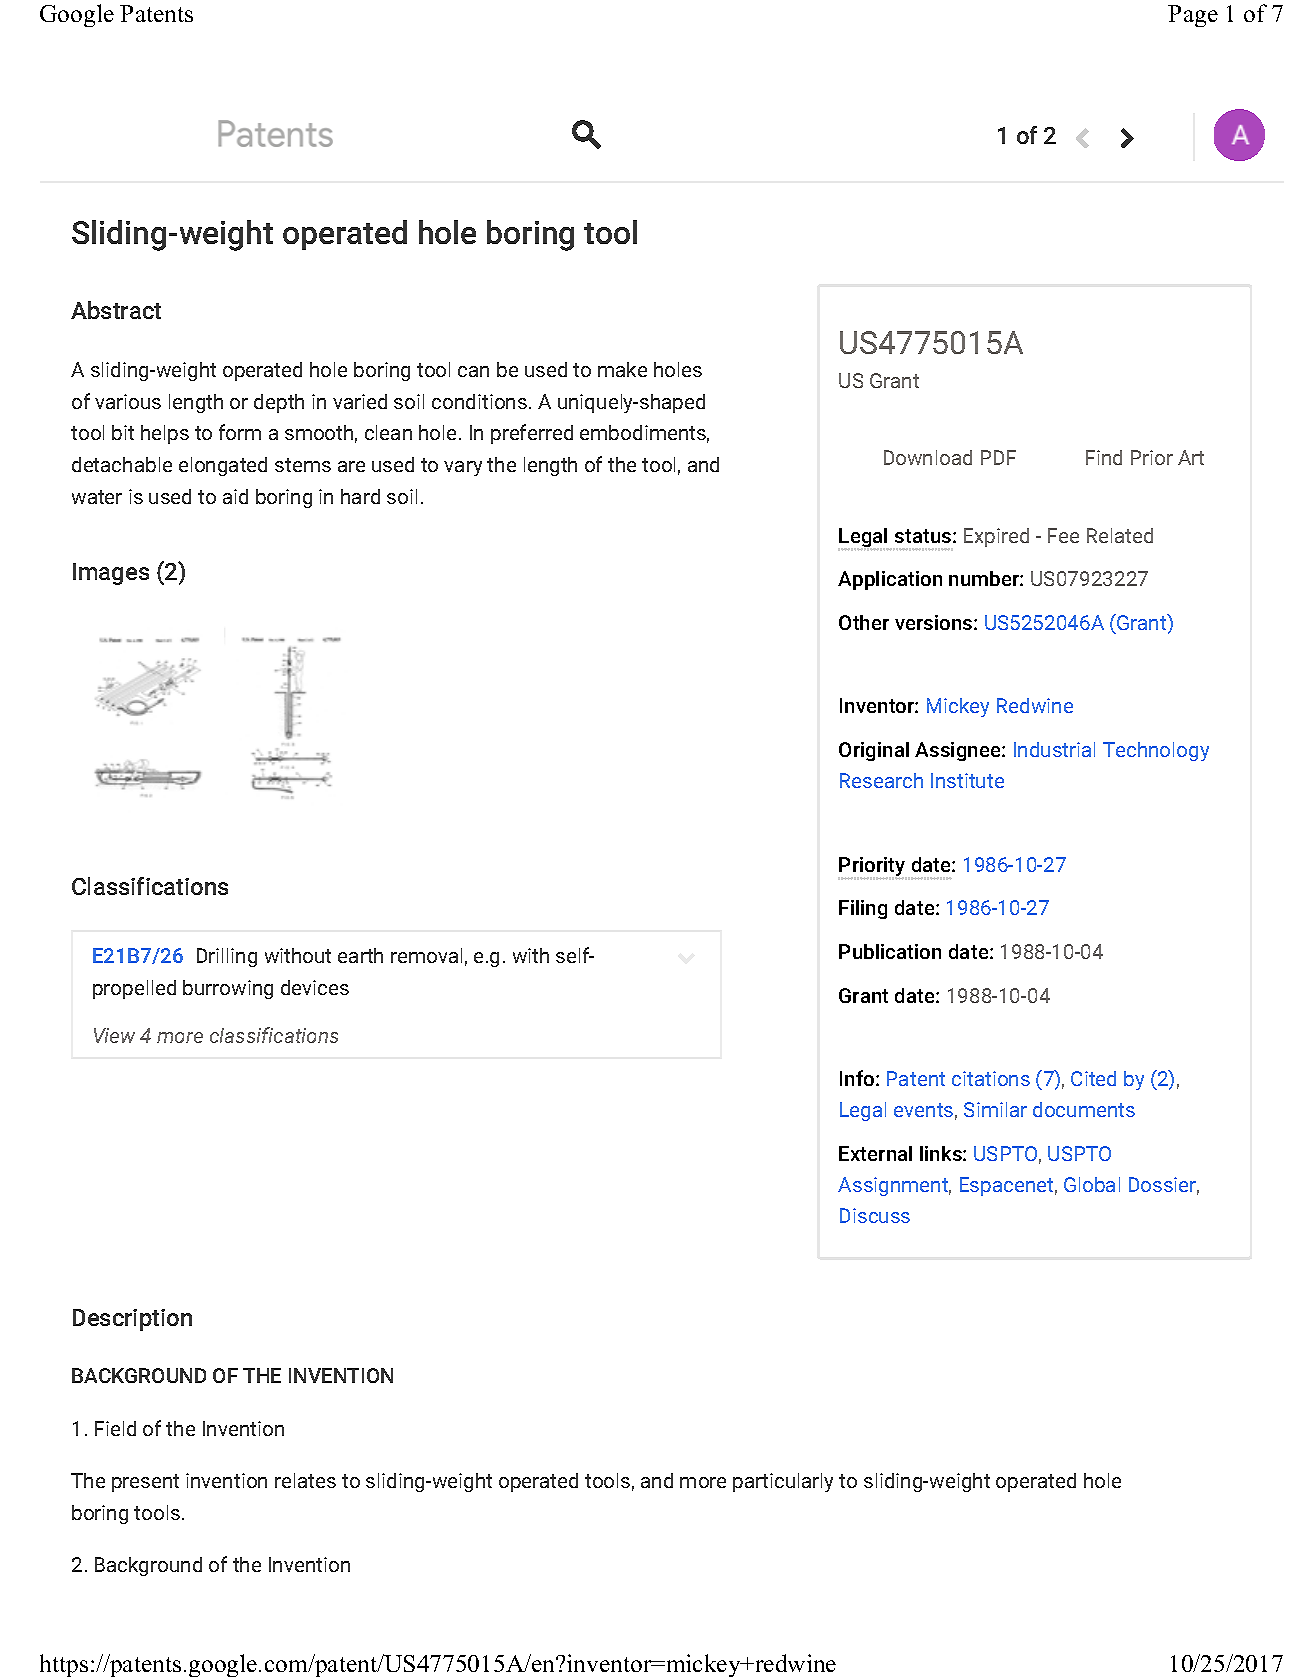 The width and height of the page is (1298, 1679). What do you see at coordinates (305, 1480) in the page?
I see `relates` at bounding box center [305, 1480].
